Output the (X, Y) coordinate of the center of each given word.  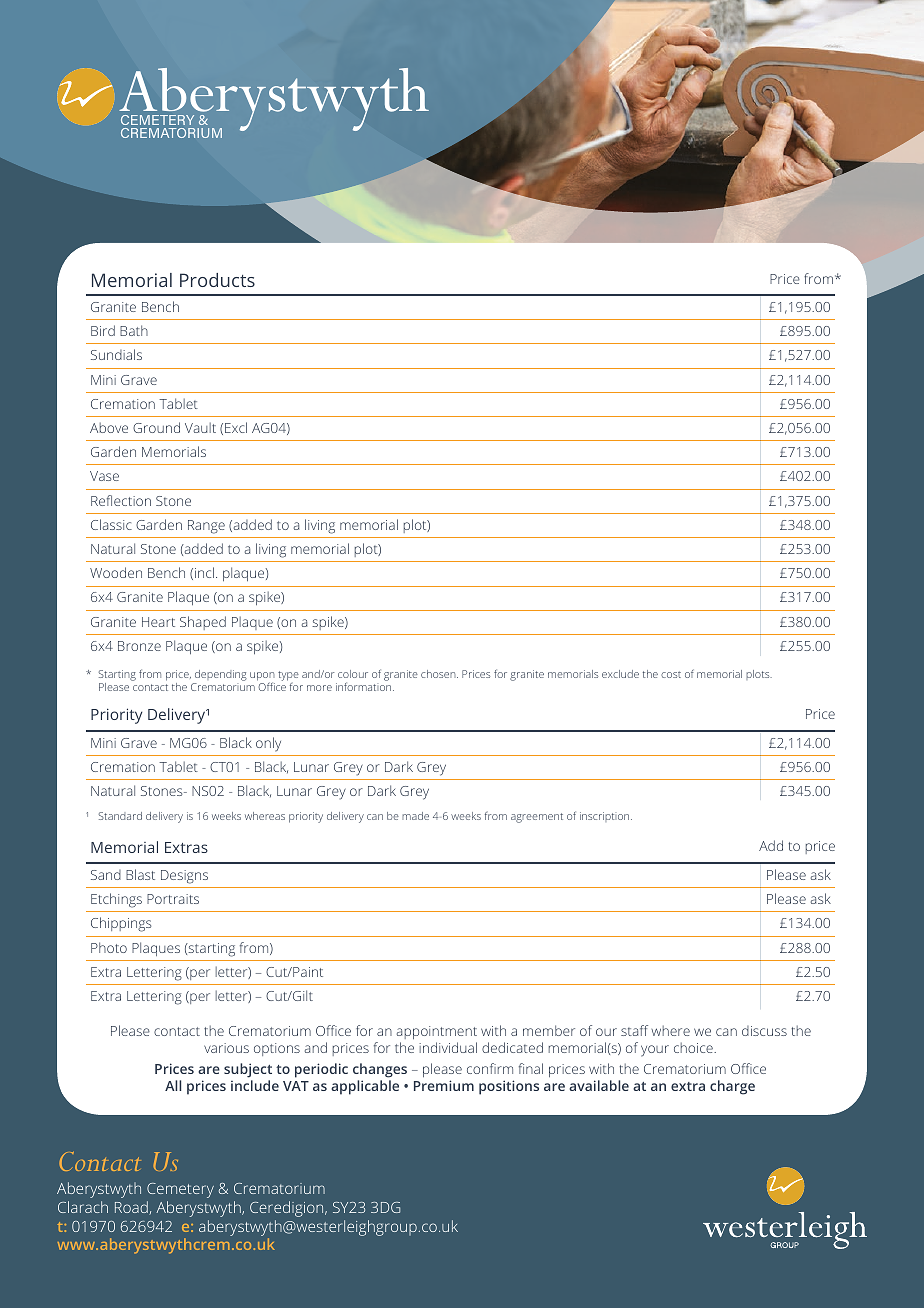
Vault (200, 427)
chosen (439, 674)
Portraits (173, 899)
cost (671, 674)
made (415, 816)
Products (217, 280)
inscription (606, 817)
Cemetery (180, 1190)
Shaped (203, 623)
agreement (537, 818)
